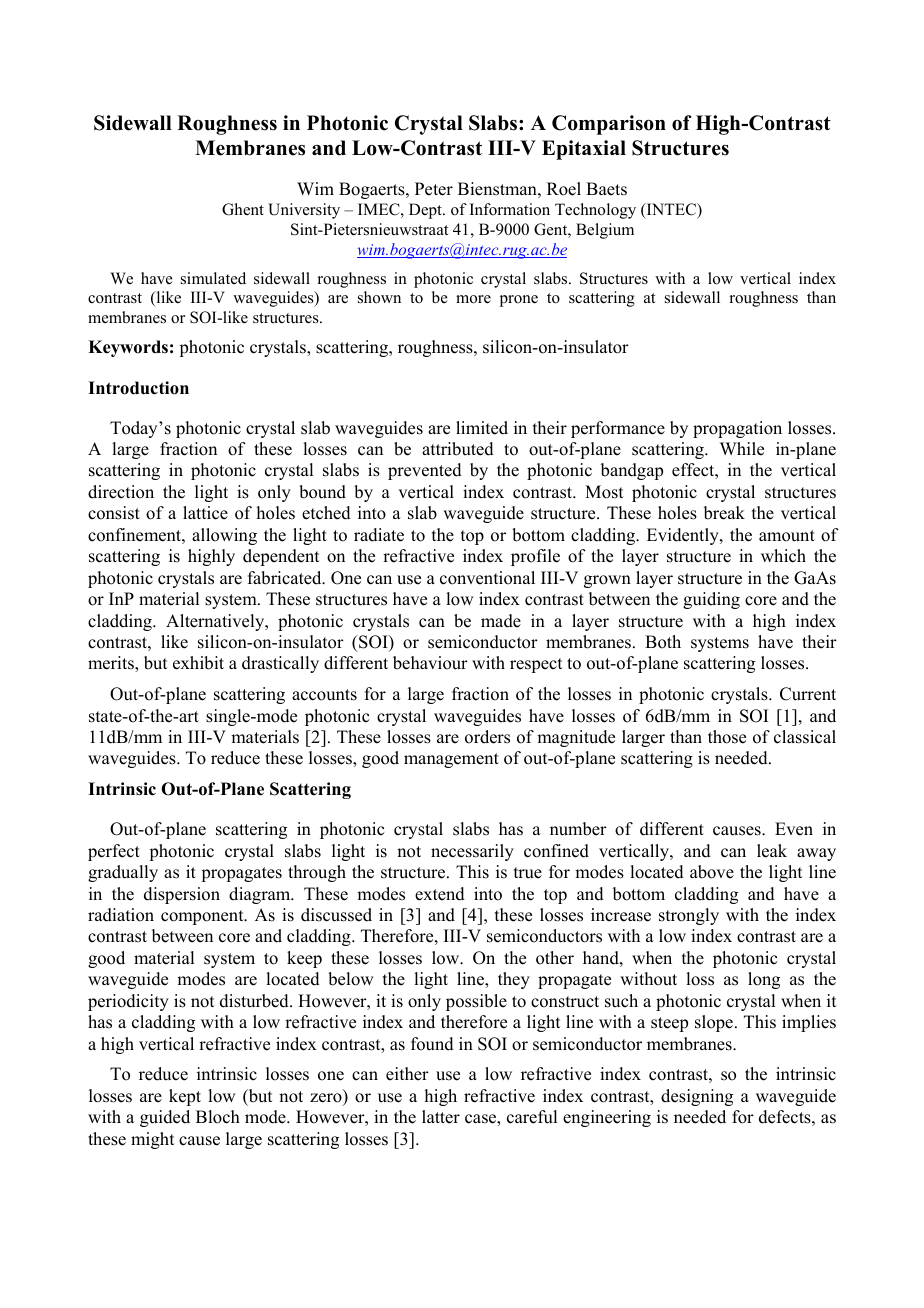 The height and width of the page is (1308, 924). Describe the element at coordinates (216, 622) in the page. I see `Alternatively` at that location.
